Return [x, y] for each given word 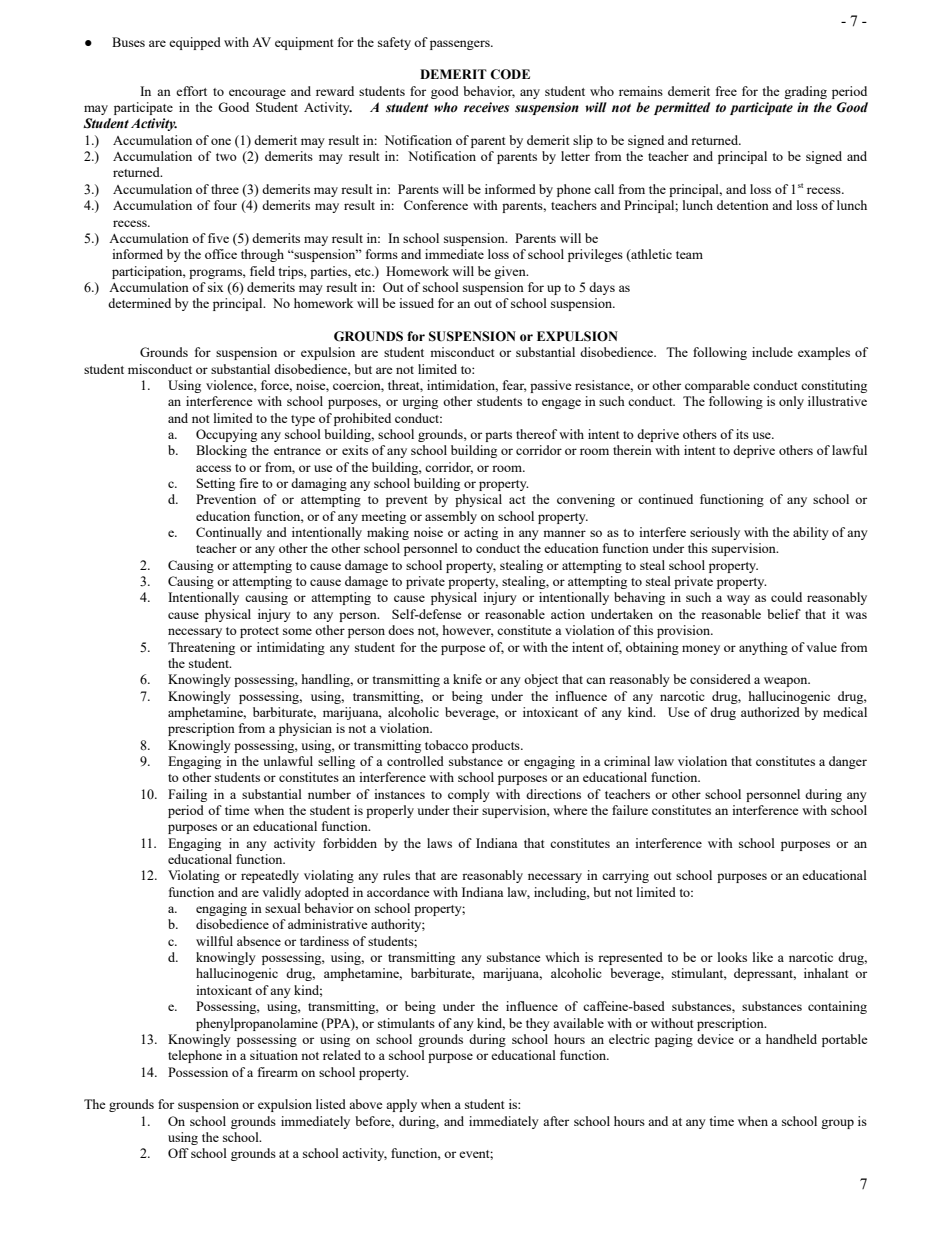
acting [481, 533]
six [216, 287]
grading [805, 92]
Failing [187, 795]
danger [848, 762]
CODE [510, 74]
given [511, 272]
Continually [229, 533]
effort [191, 91]
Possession [198, 1072]
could [786, 597]
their [466, 810]
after [556, 1121]
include [772, 352]
